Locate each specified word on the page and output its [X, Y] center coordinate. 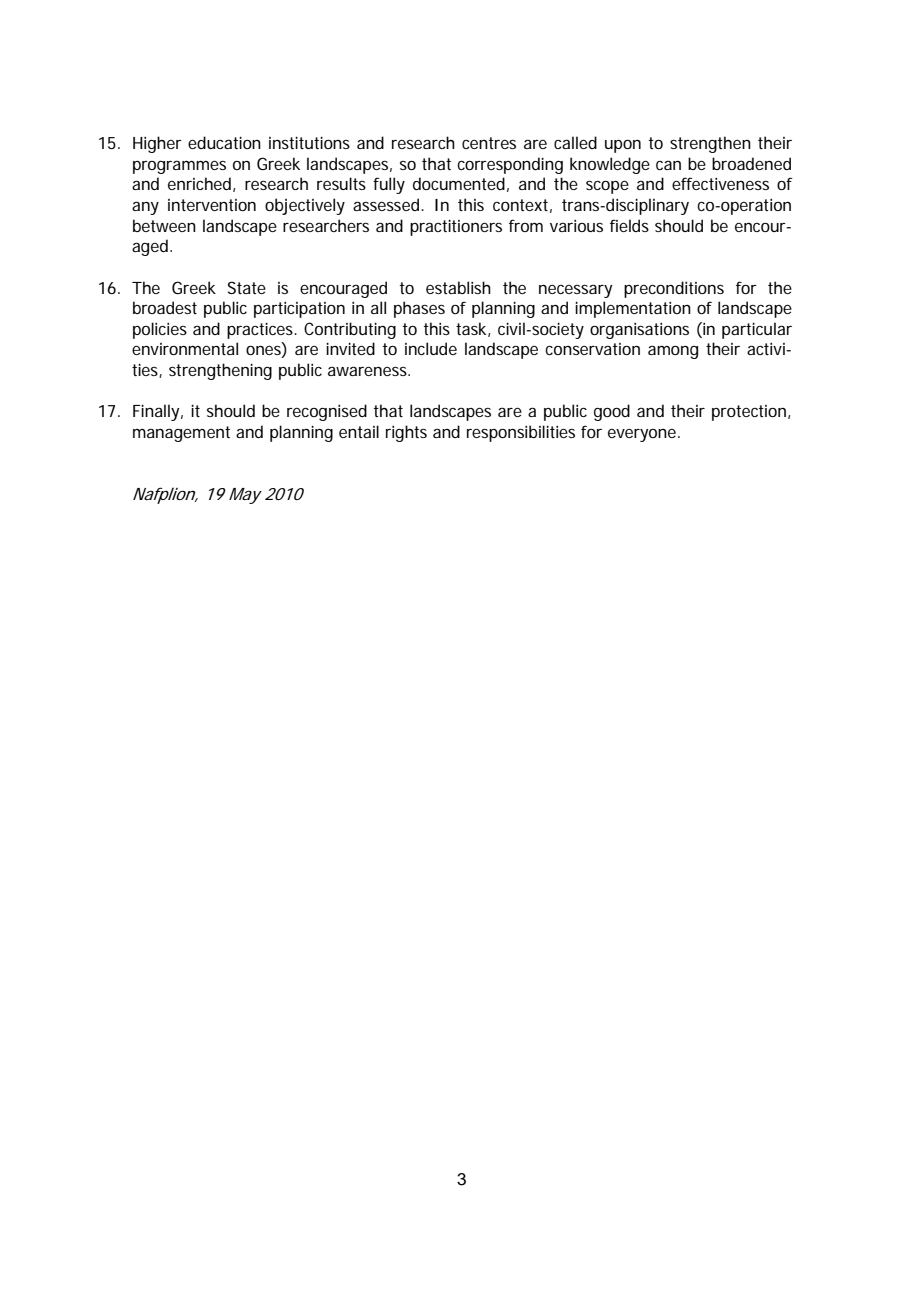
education [224, 142]
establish [458, 287]
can [668, 165]
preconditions [674, 289]
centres [489, 143]
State [247, 287]
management [181, 434]
